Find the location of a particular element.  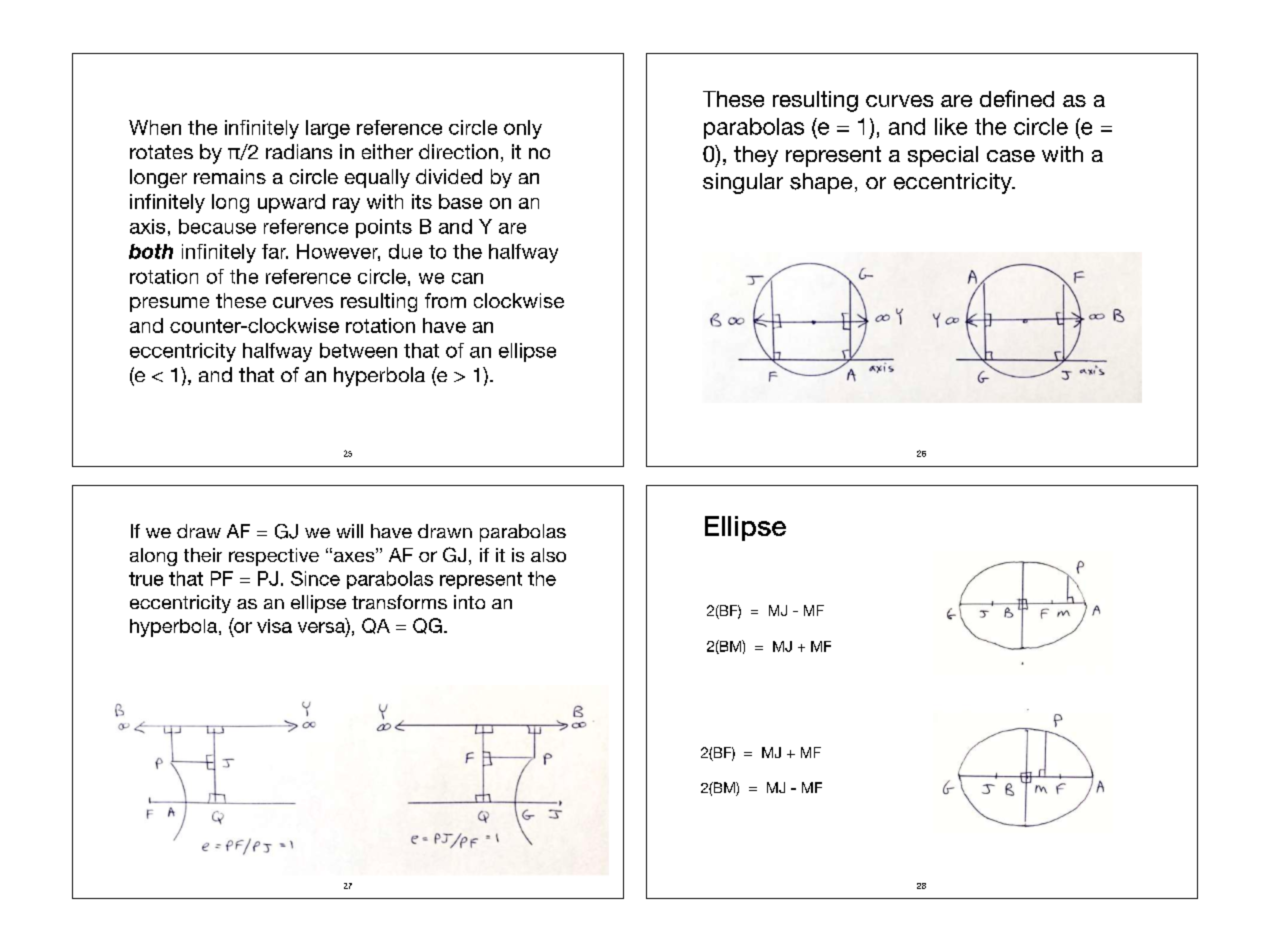

special is located at coordinates (943, 156).
